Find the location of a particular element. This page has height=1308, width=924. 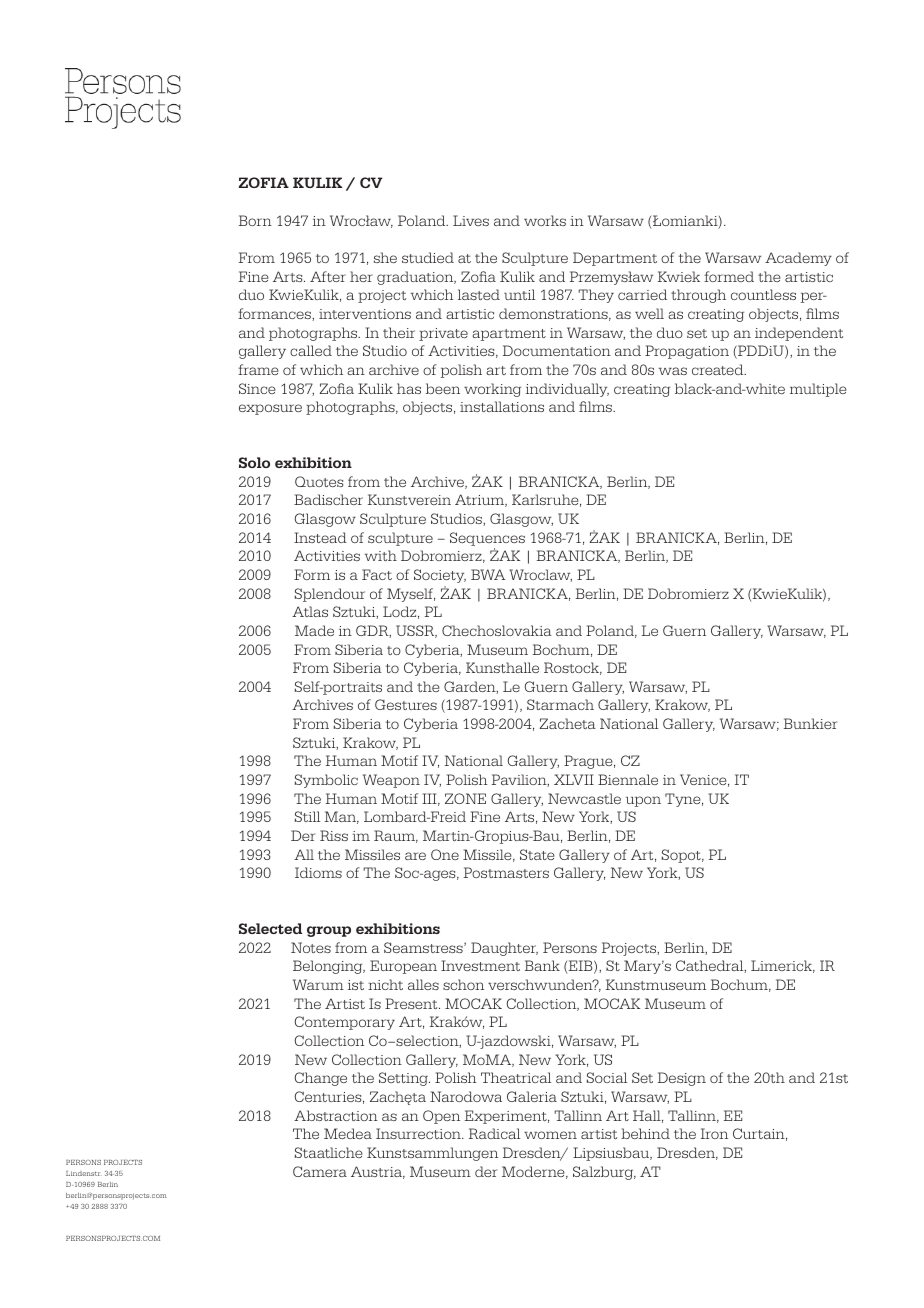

works is located at coordinates (545, 220).
